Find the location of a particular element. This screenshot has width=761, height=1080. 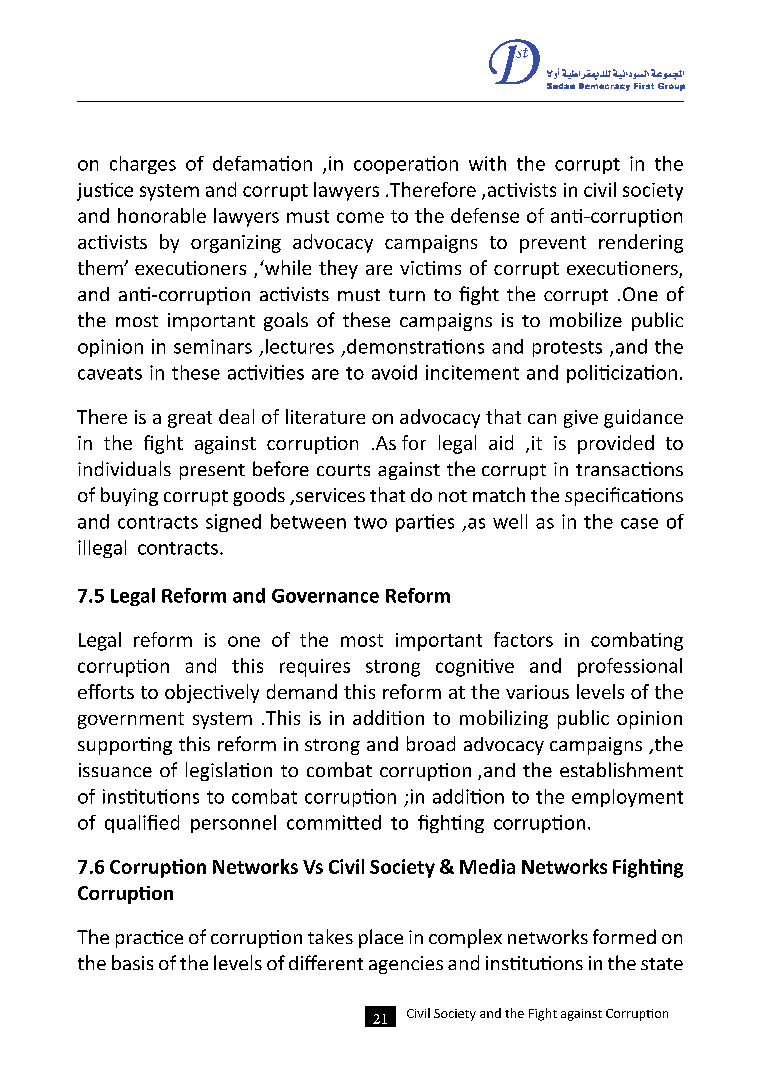

seminars is located at coordinates (213, 346).
